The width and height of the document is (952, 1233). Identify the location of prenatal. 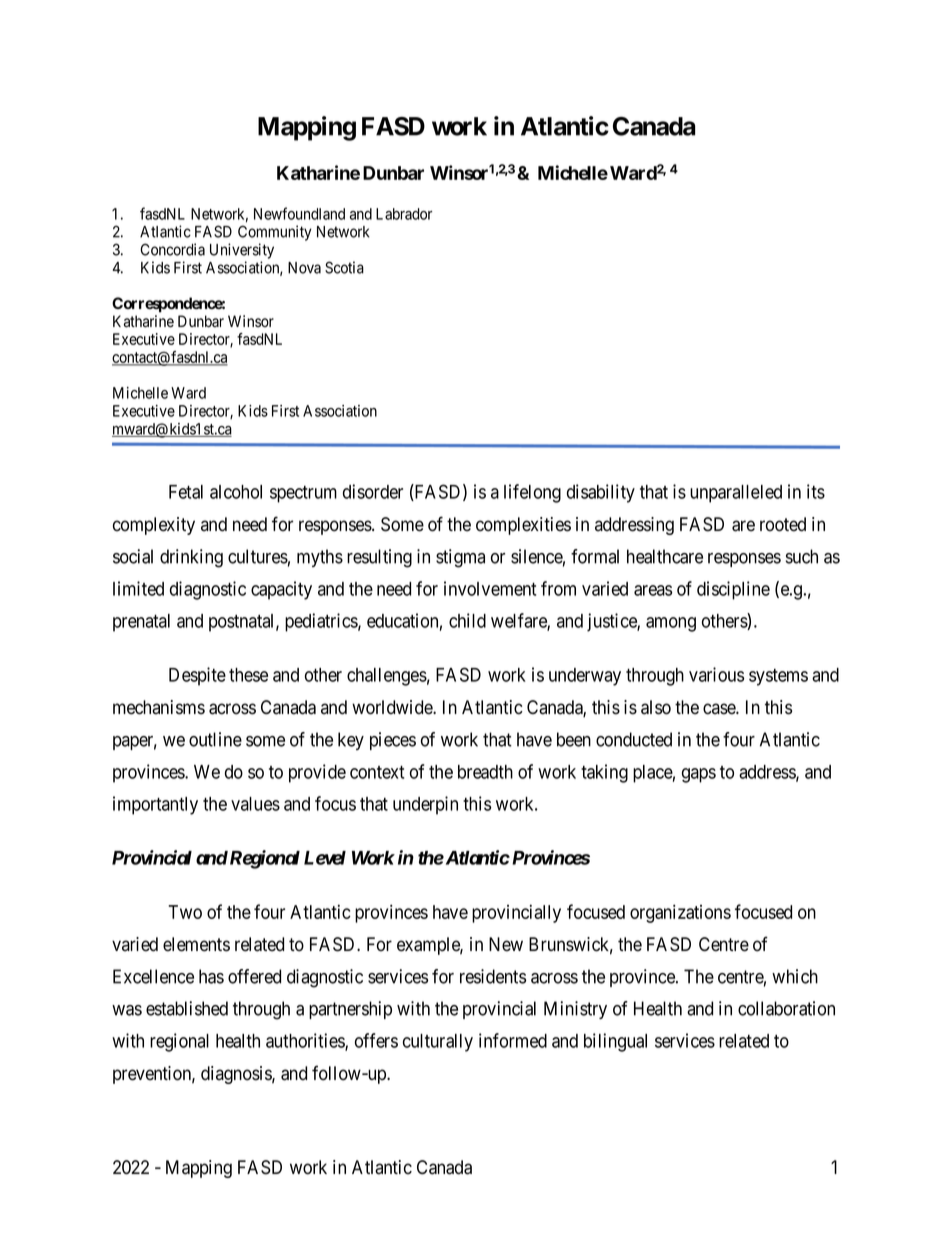
(141, 623).
